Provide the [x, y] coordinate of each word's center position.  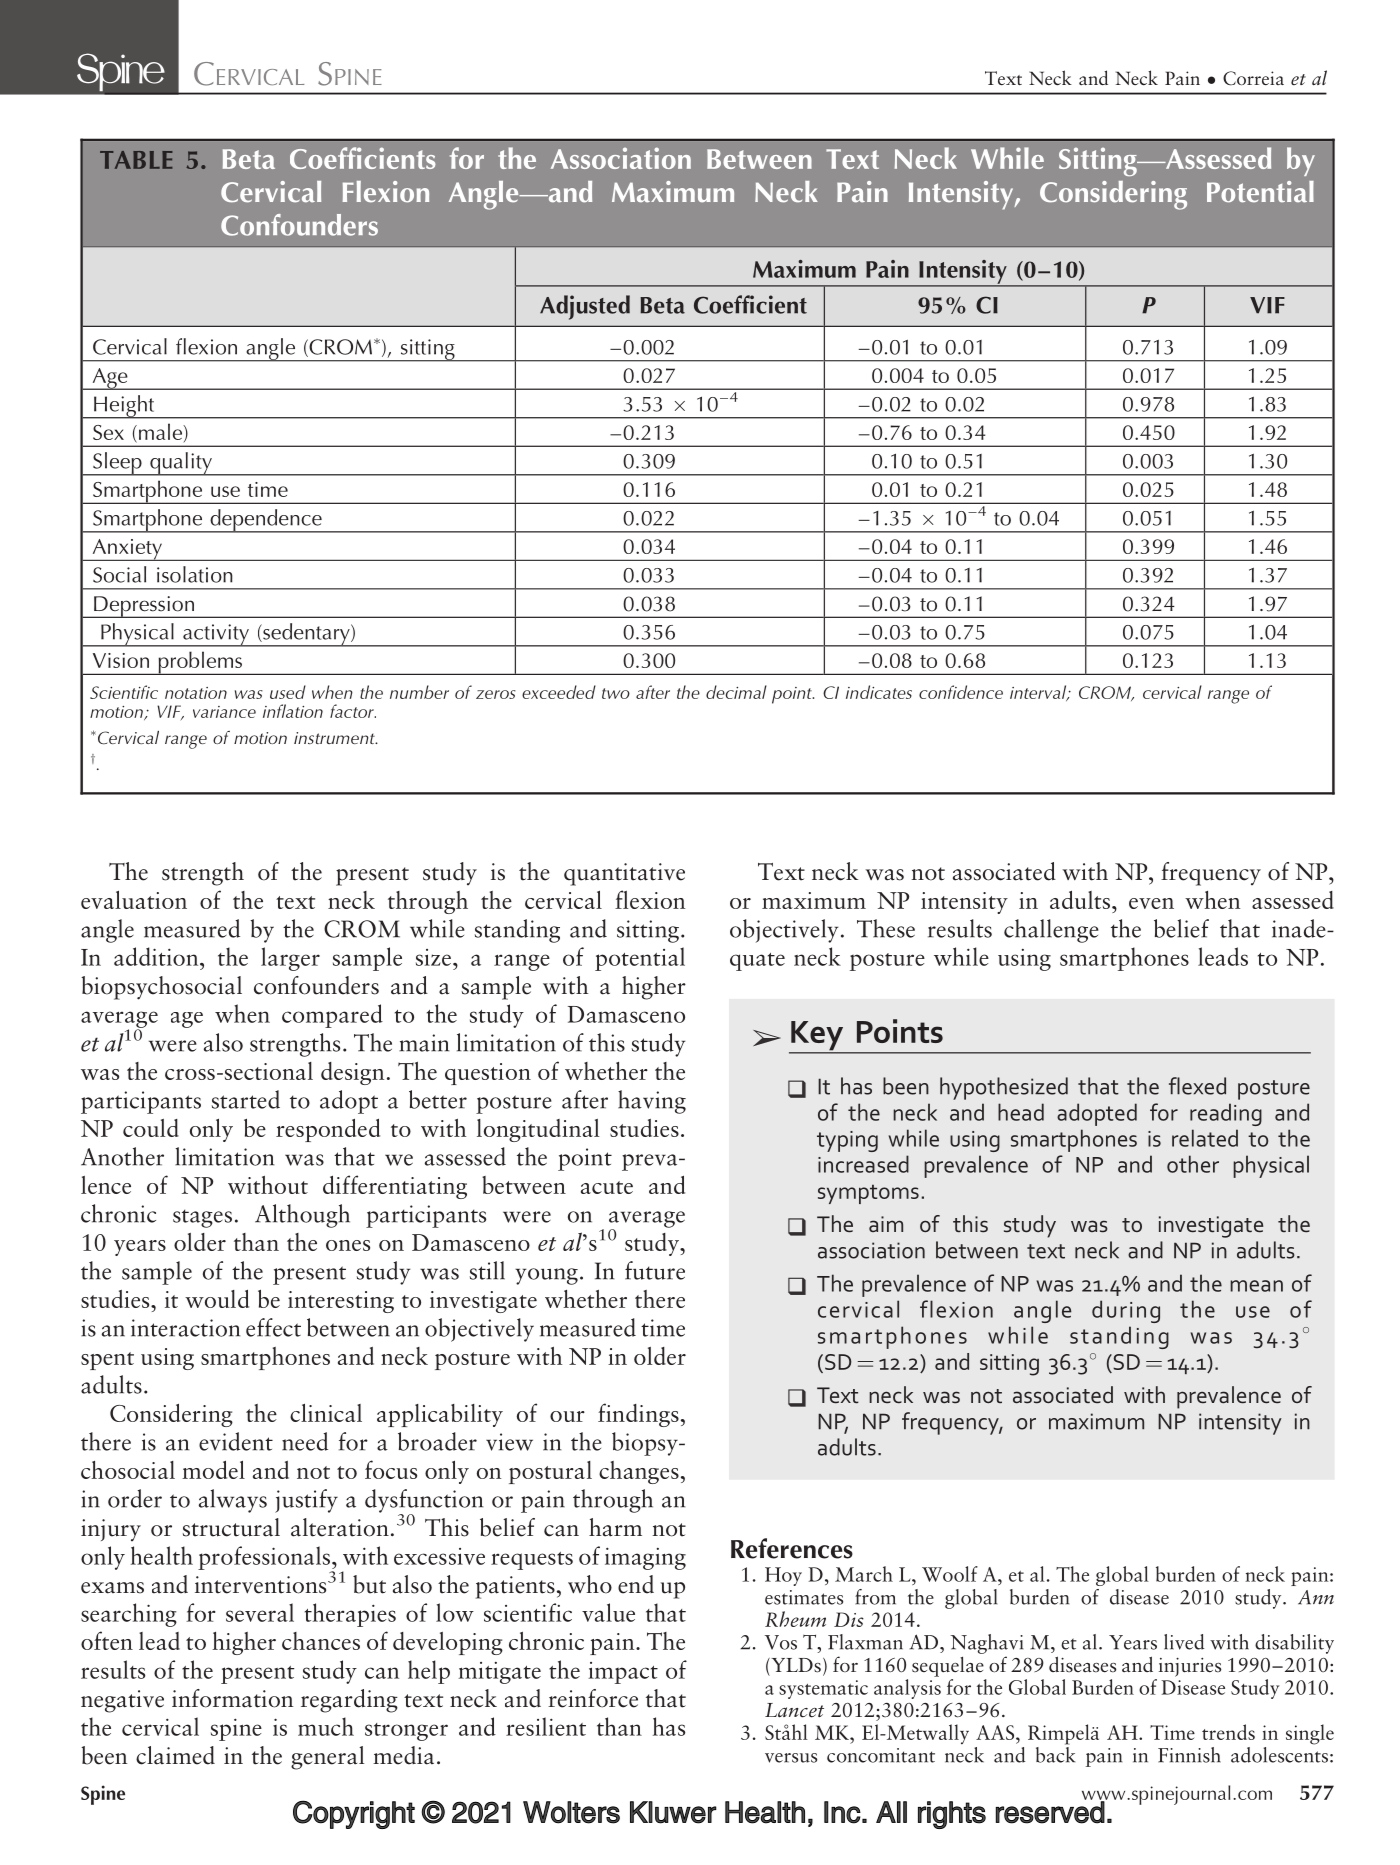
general [327, 1758]
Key [817, 1037]
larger [290, 959]
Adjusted [585, 307]
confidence [961, 692]
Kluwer [673, 1812]
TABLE [136, 160]
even [1151, 903]
